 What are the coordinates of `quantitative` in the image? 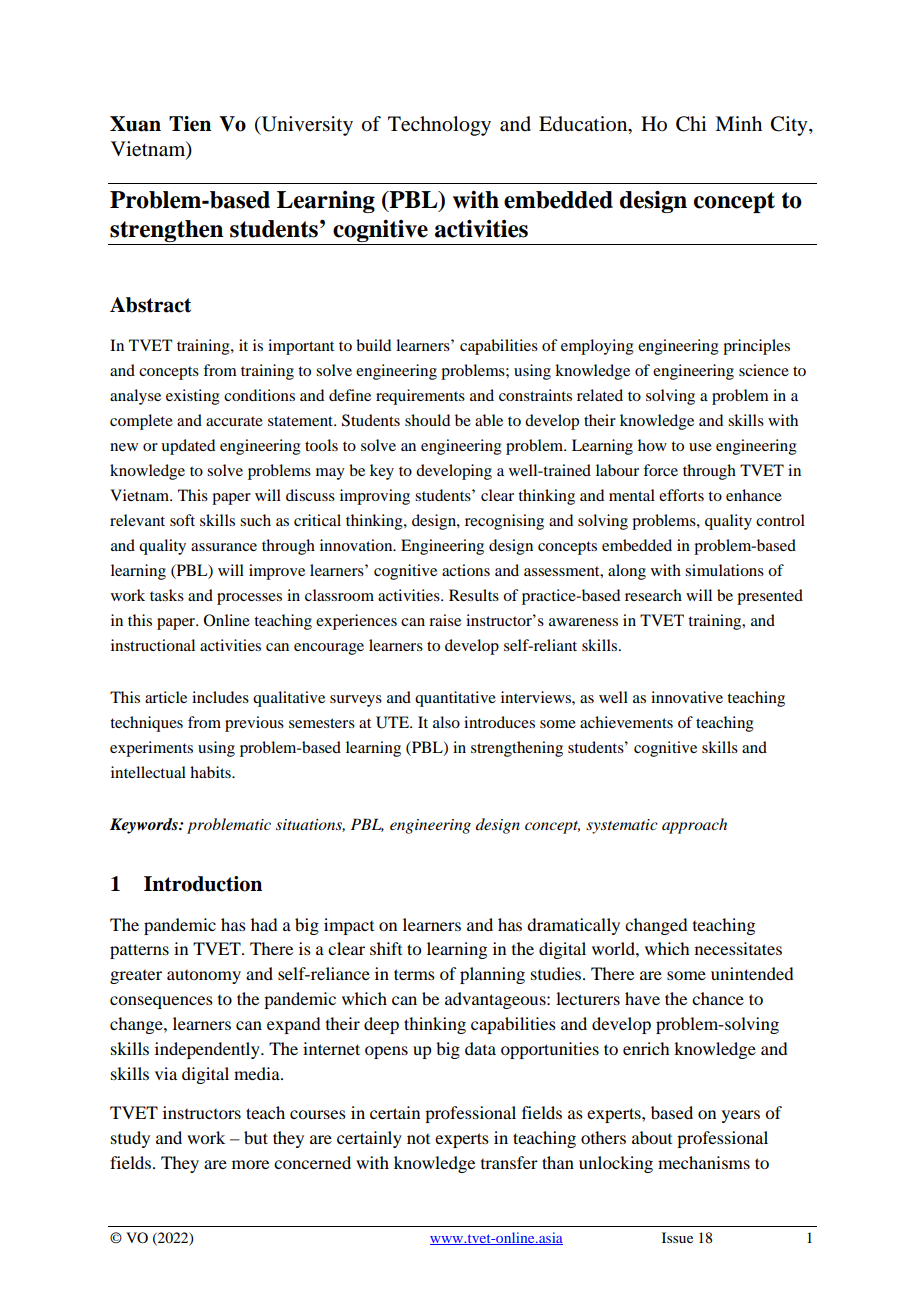 It's located at (455, 699).
